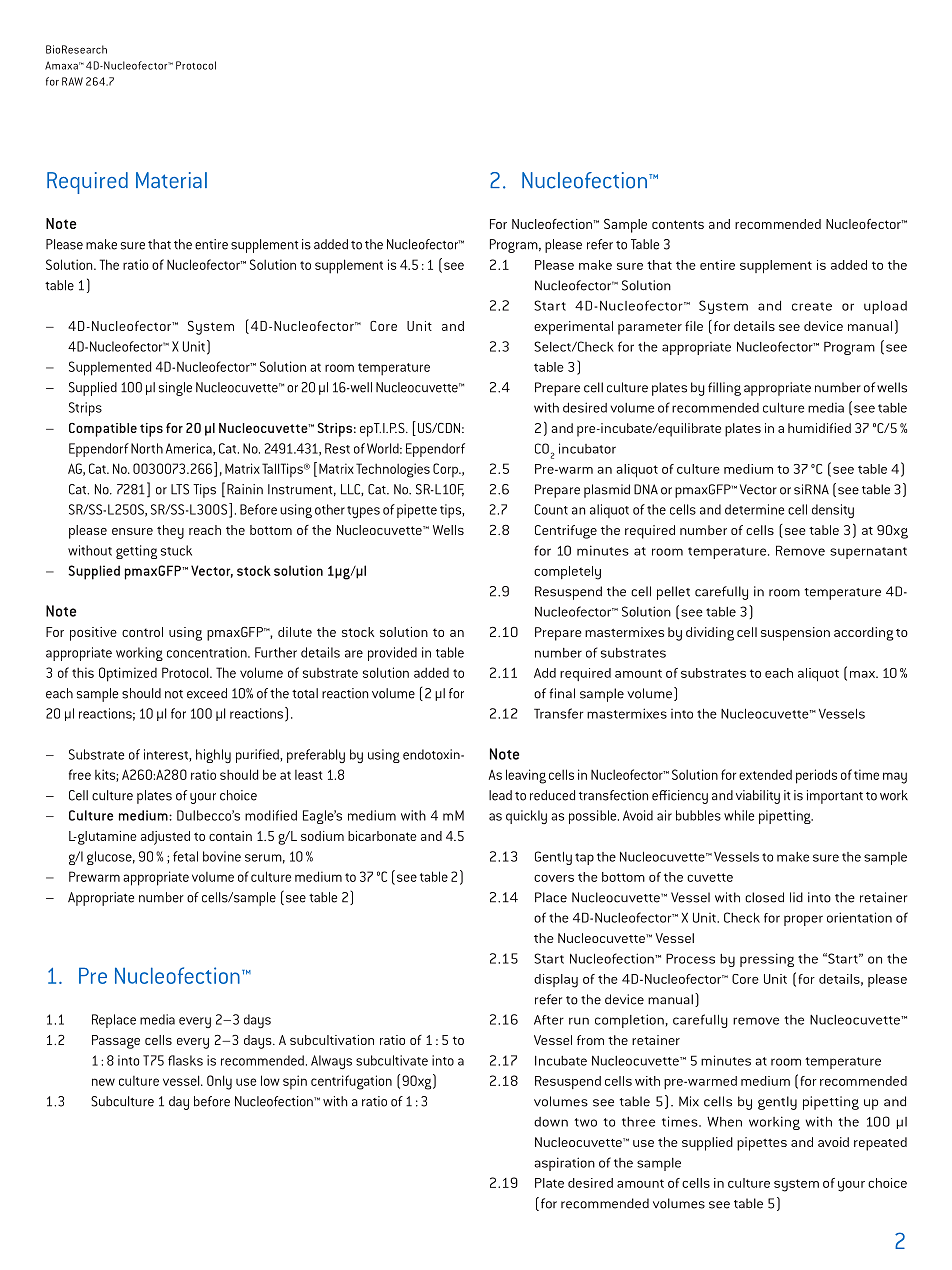  Describe the element at coordinates (219, 1082) in the screenshot. I see `Only` at that location.
